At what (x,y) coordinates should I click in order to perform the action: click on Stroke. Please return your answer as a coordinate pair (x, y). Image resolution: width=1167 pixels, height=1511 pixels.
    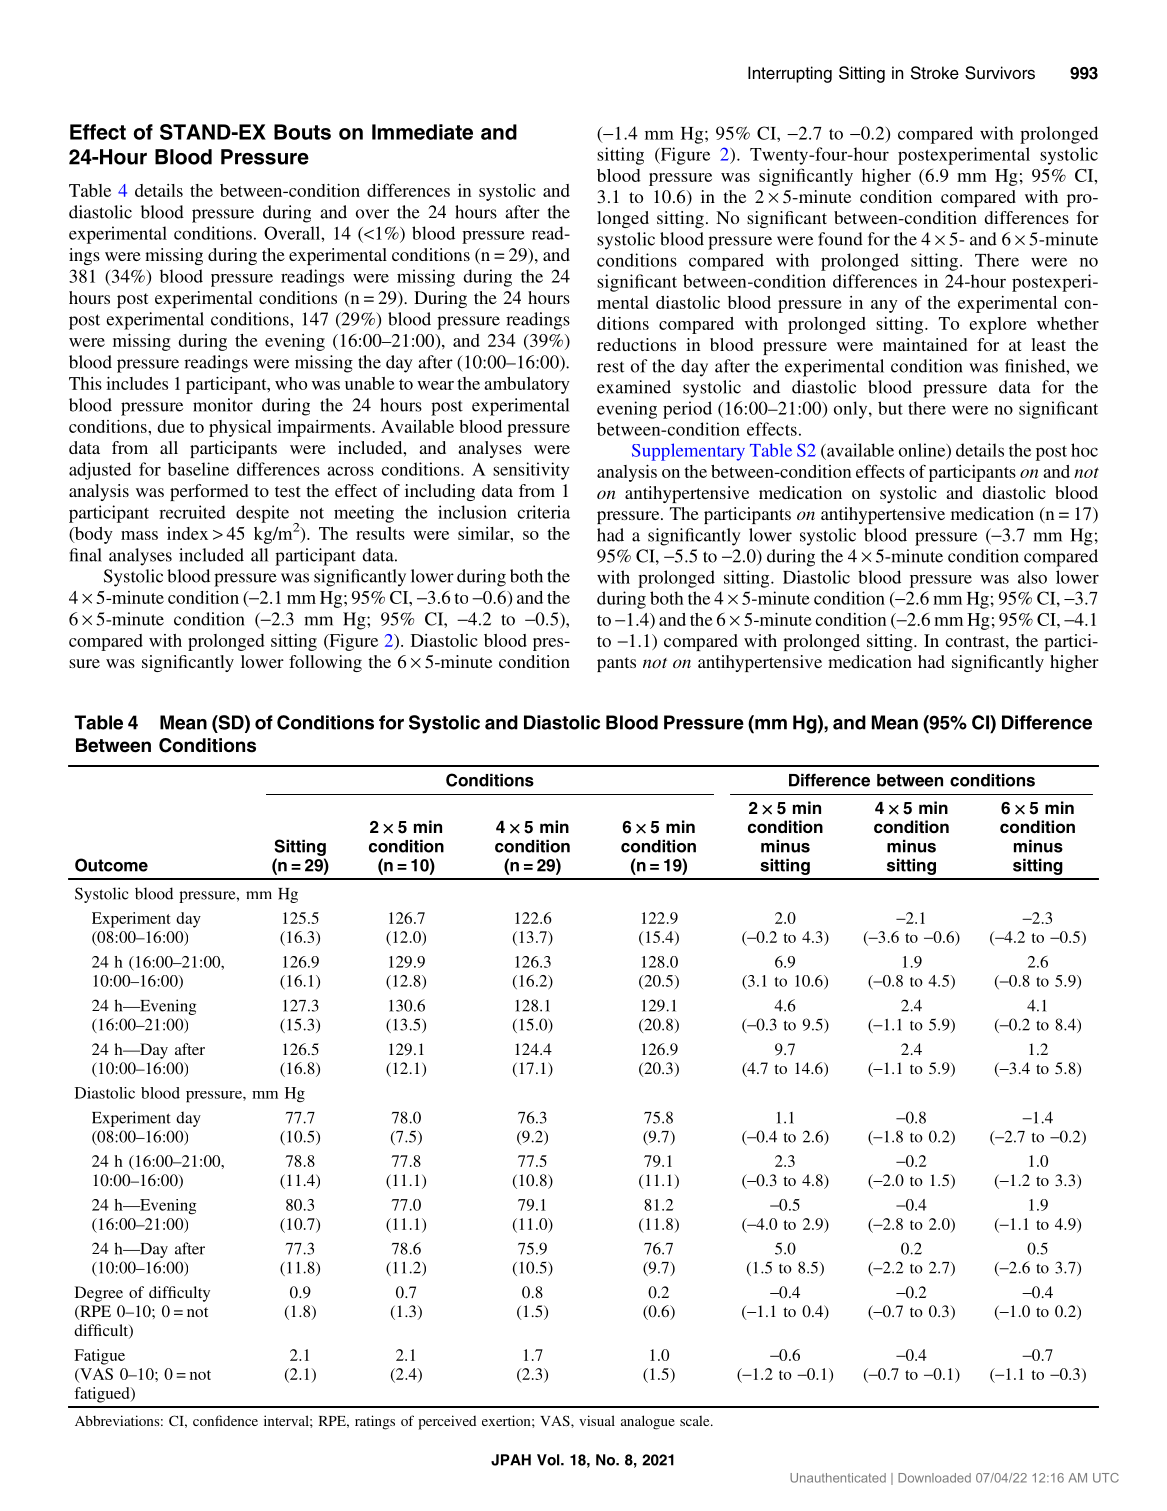
    Looking at the image, I should click on (935, 73).
